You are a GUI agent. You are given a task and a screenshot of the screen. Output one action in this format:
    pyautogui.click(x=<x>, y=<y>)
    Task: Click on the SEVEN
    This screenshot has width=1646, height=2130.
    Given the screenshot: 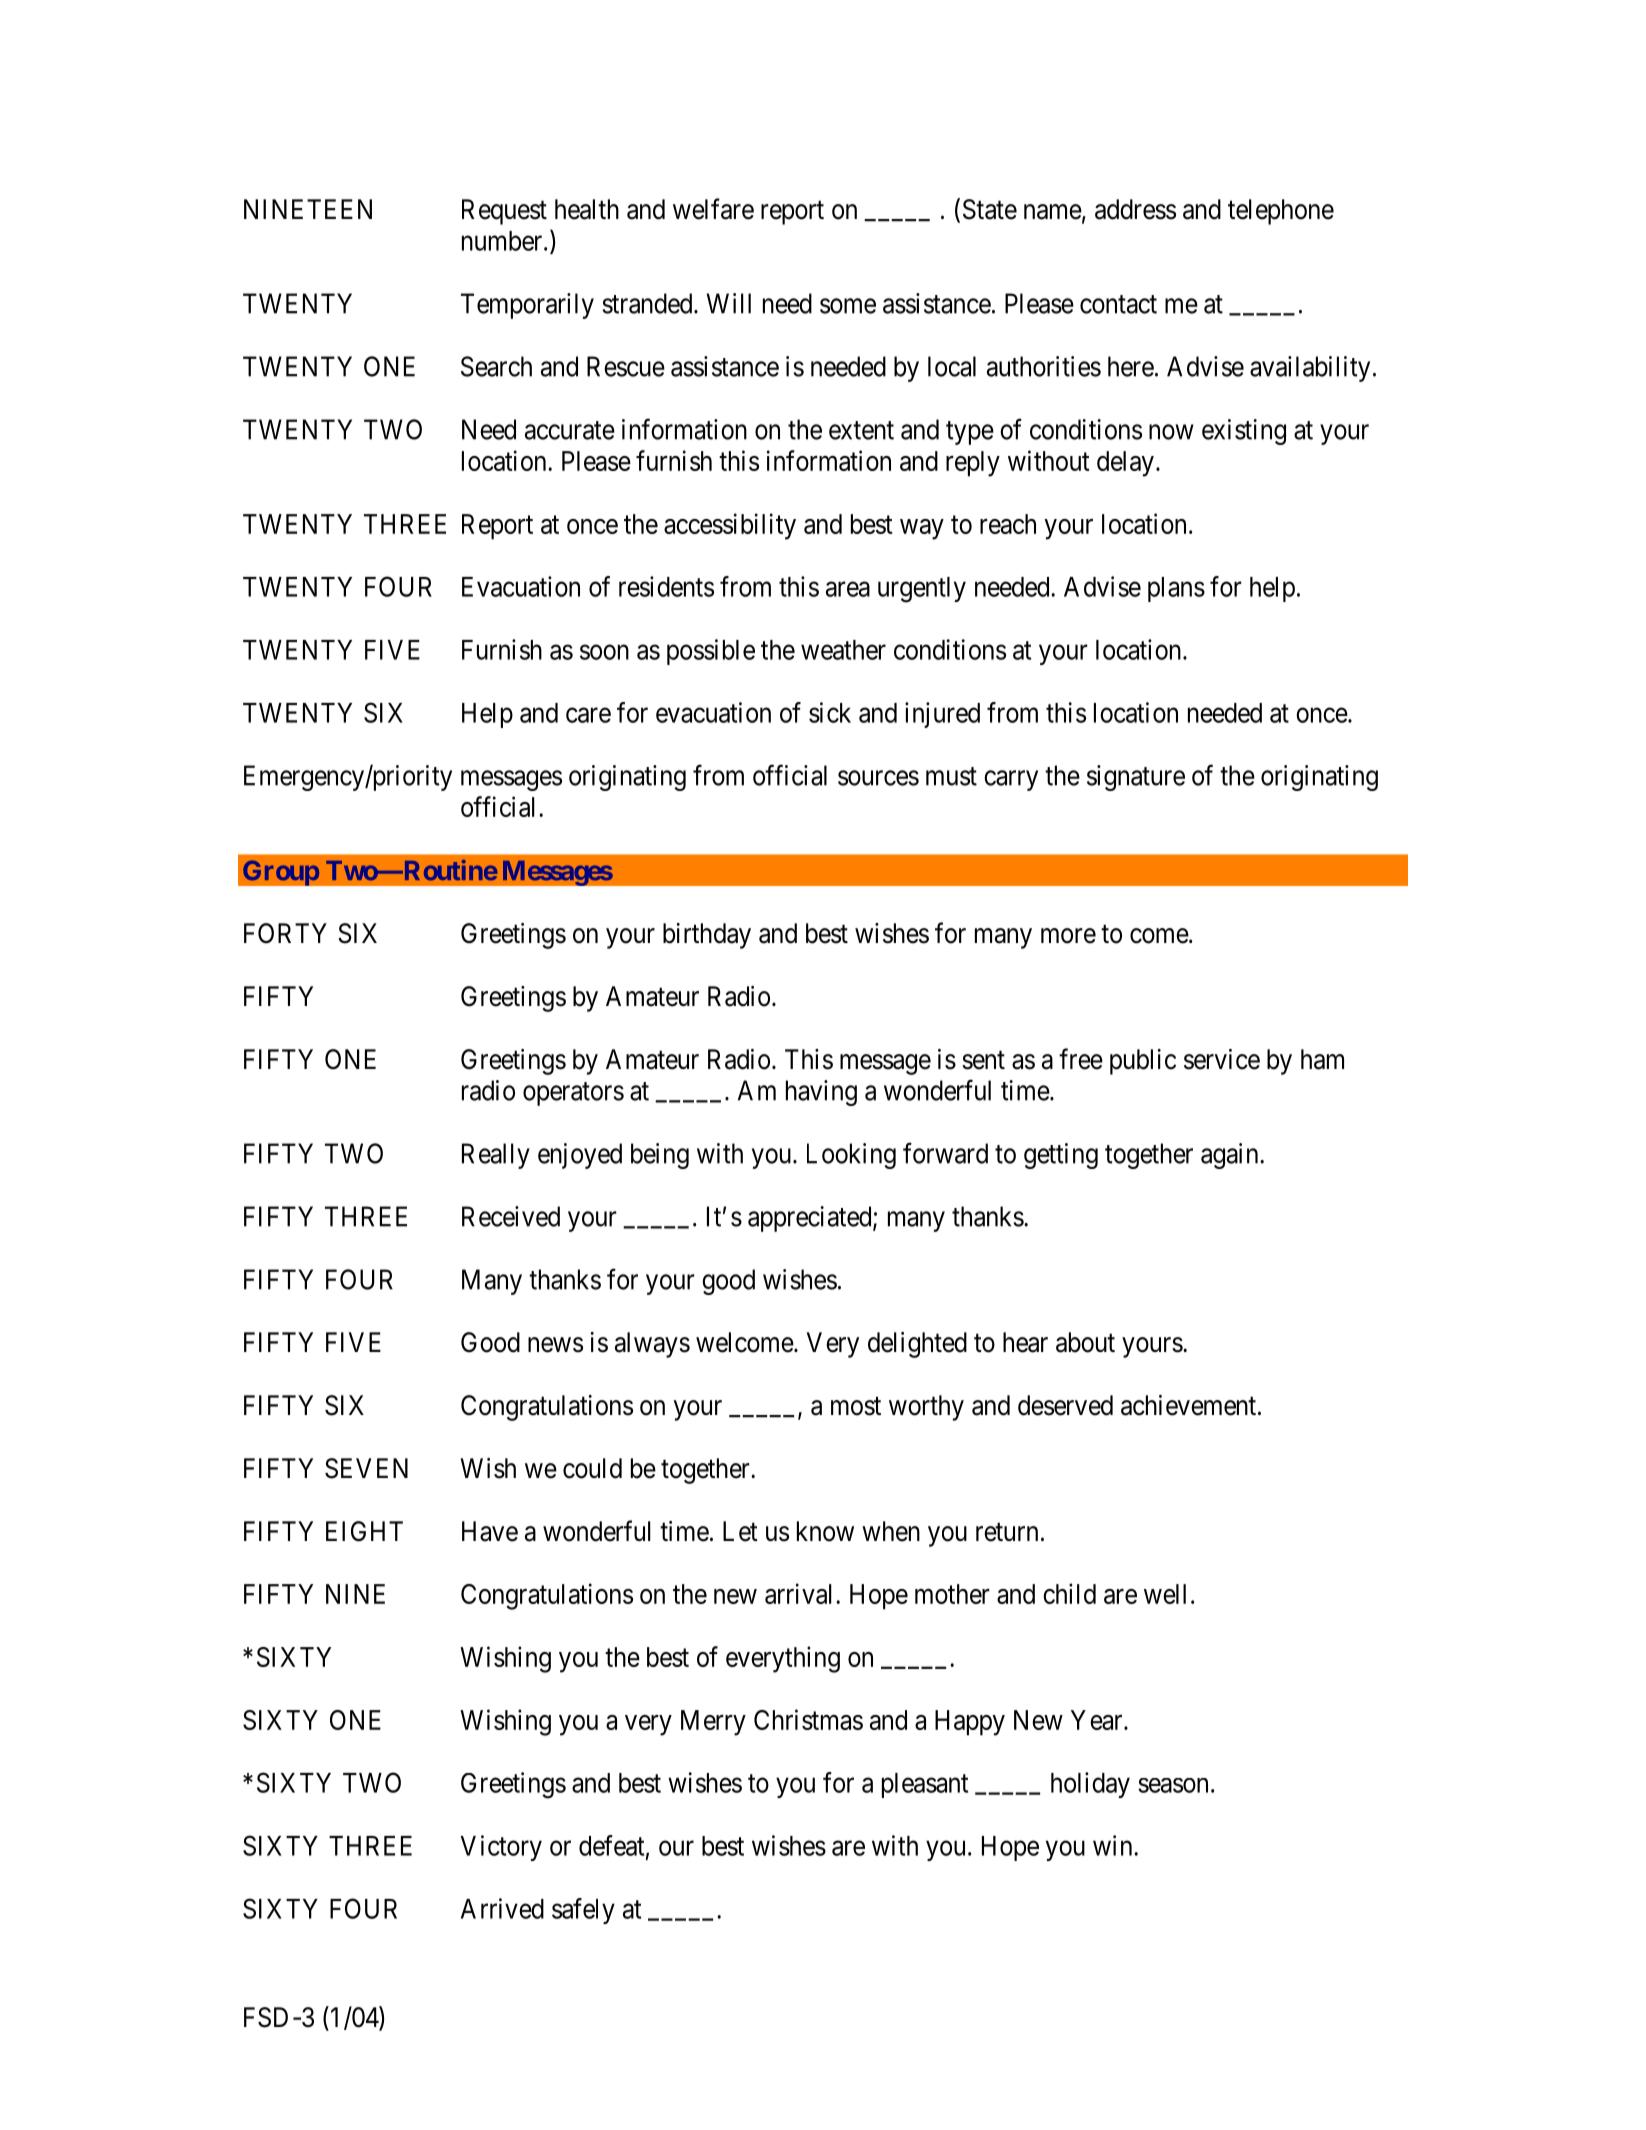 What is the action you would take?
    pyautogui.click(x=366, y=1468)
